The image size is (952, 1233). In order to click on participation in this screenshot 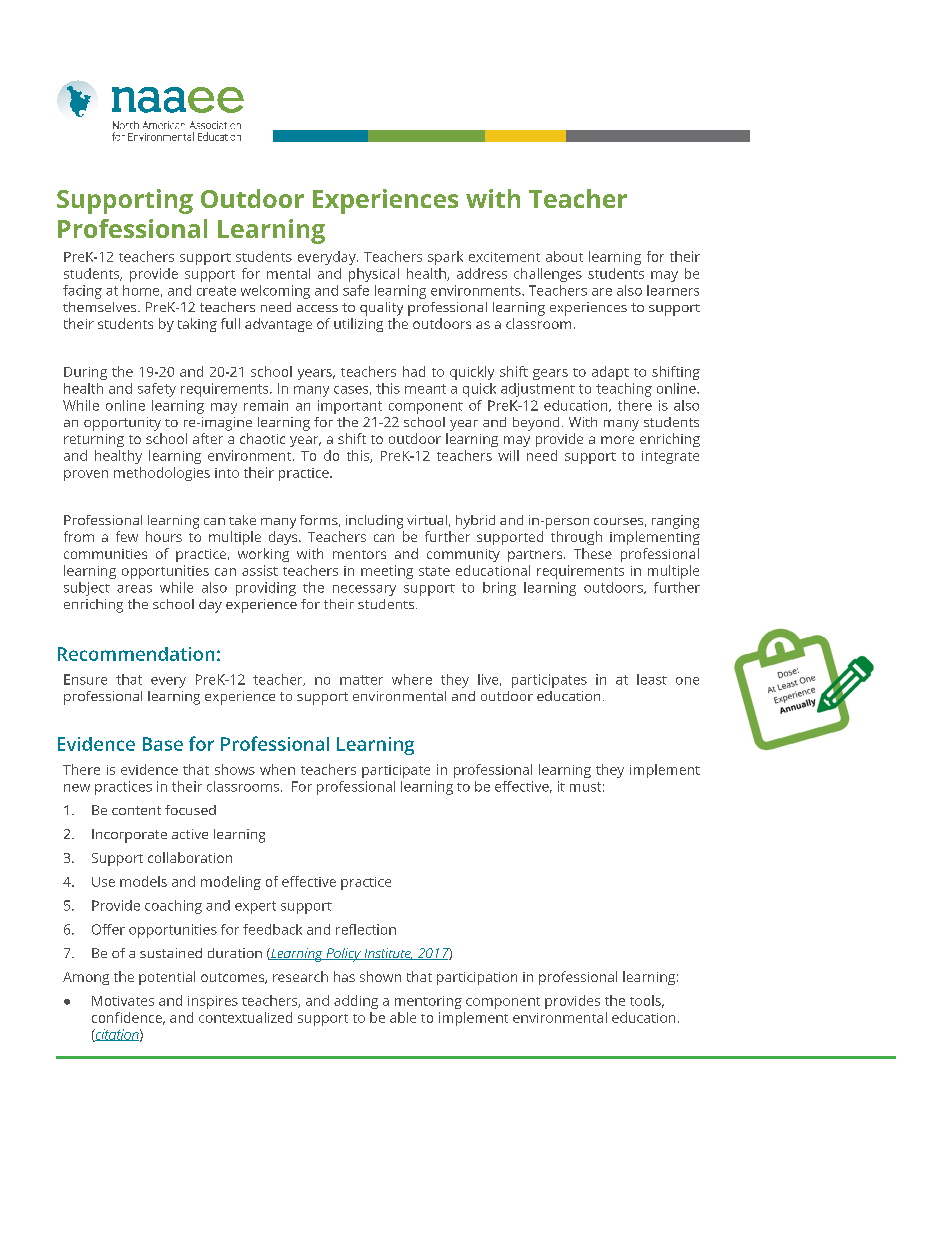, I will do `click(477, 978)`.
